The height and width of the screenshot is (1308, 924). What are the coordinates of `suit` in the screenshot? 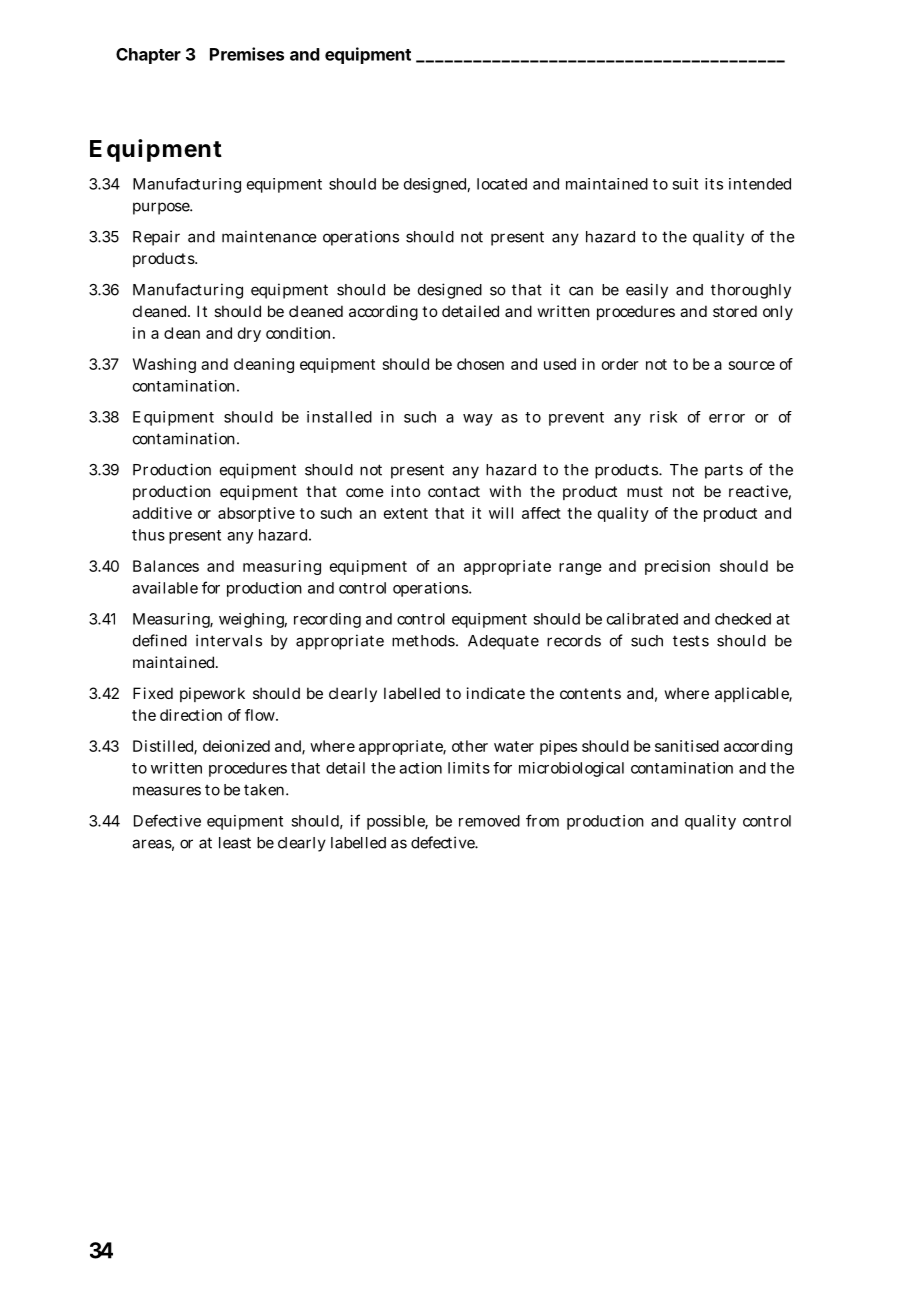 It's located at (685, 184).
